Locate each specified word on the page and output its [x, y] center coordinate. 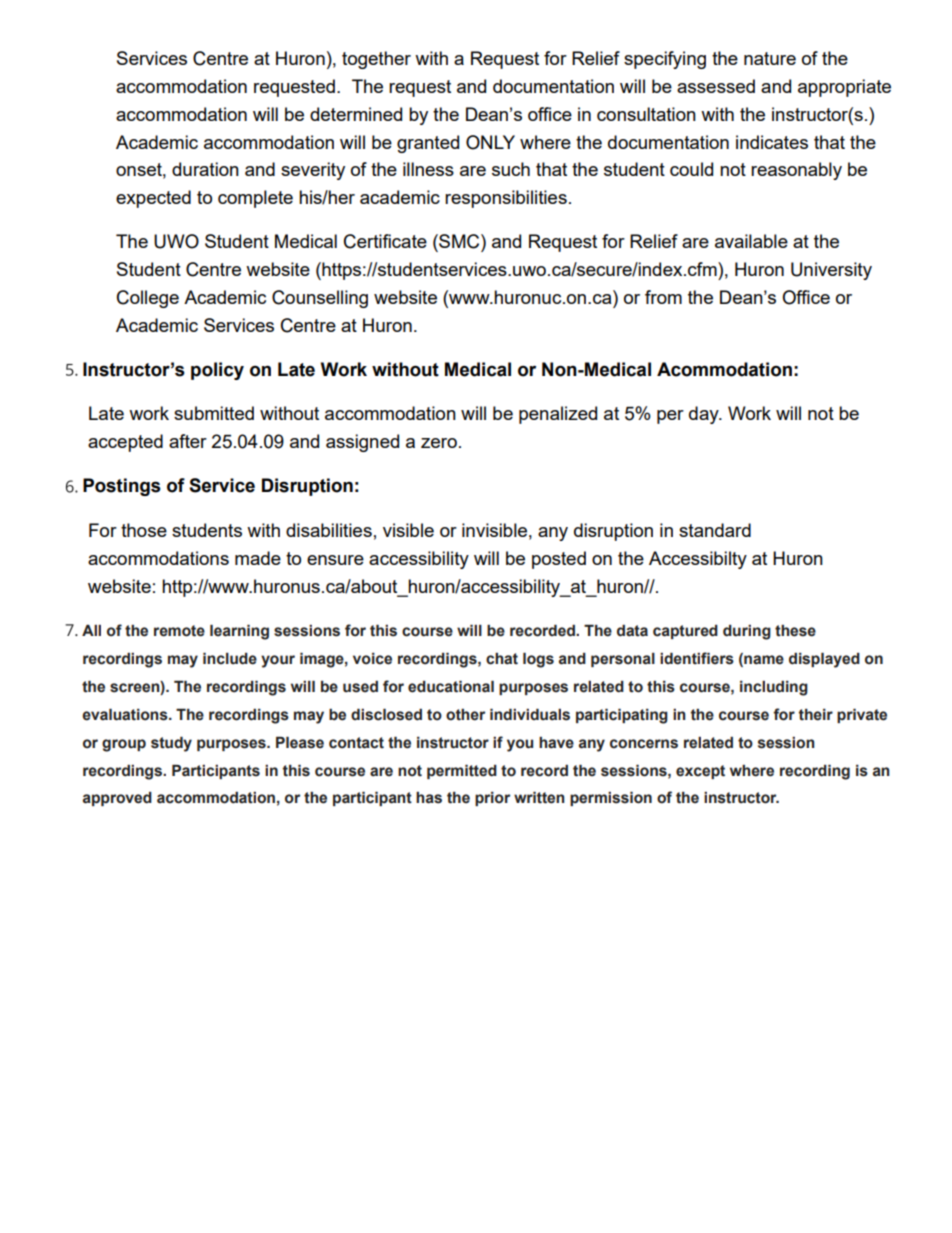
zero [439, 443]
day [705, 415]
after [188, 441]
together [376, 60]
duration [205, 169]
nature [770, 58]
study [171, 744]
